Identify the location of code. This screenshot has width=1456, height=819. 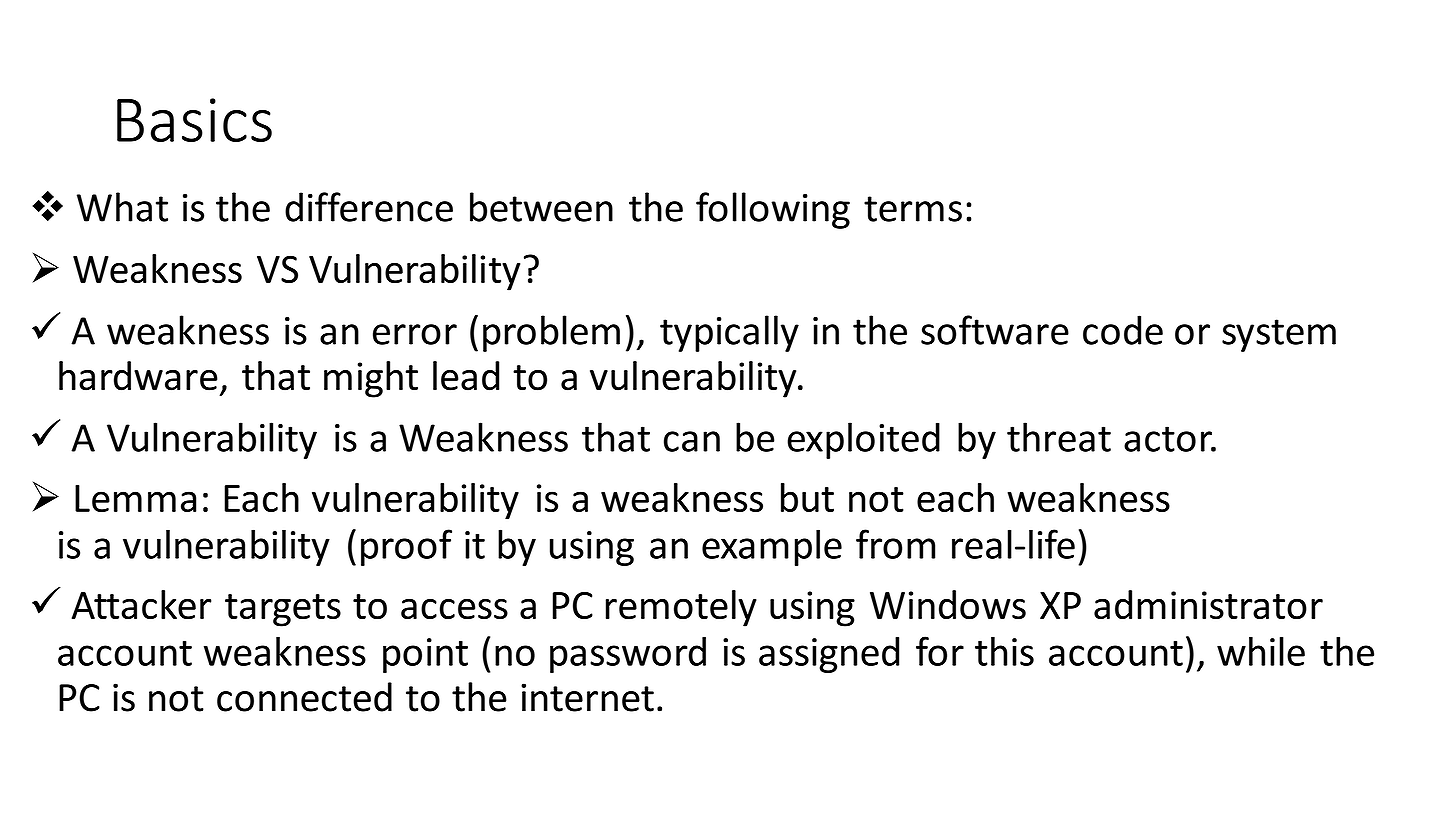
(1123, 330).
